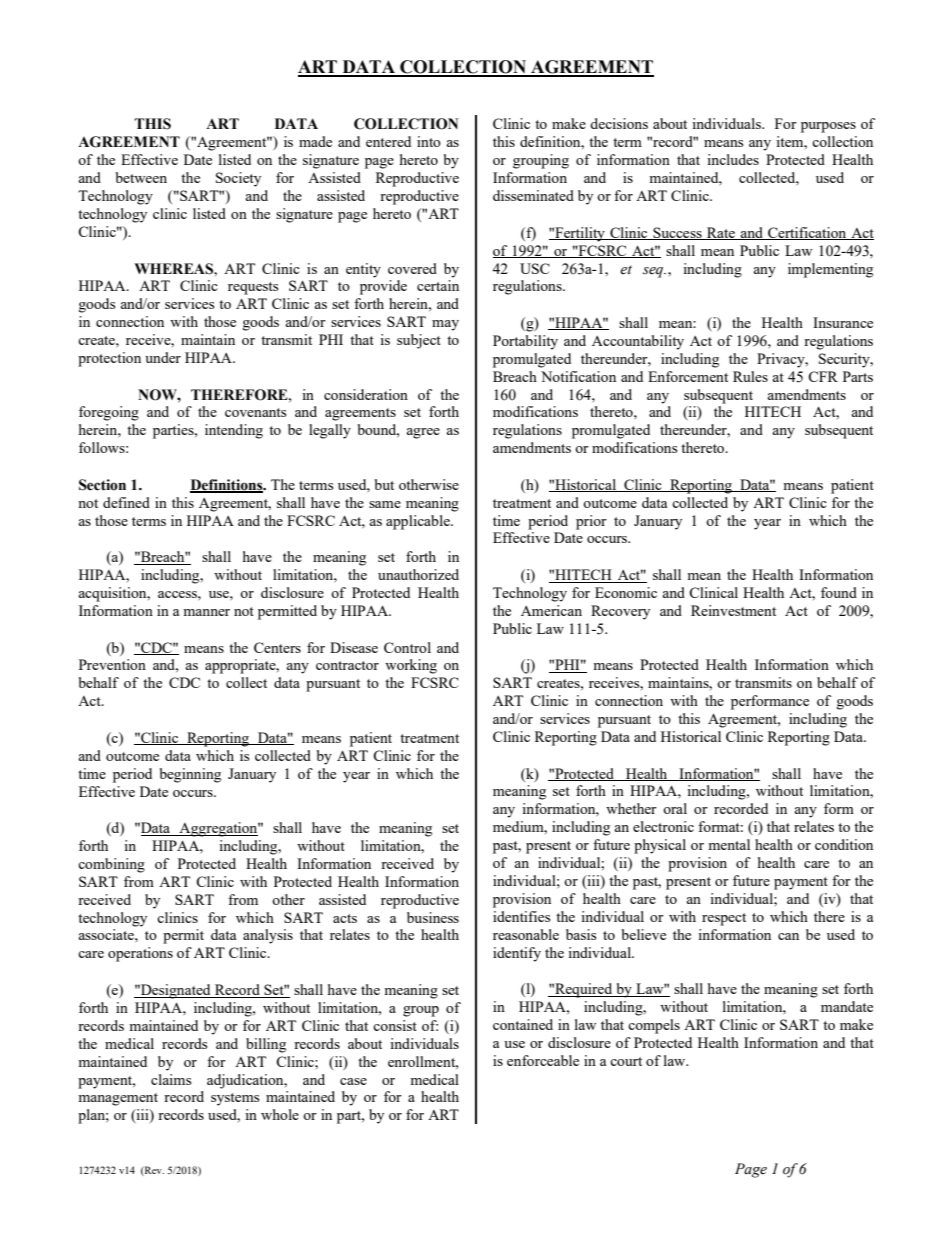 This screenshot has width=952, height=1233. What do you see at coordinates (206, 612) in the screenshot?
I see `manner` at bounding box center [206, 612].
